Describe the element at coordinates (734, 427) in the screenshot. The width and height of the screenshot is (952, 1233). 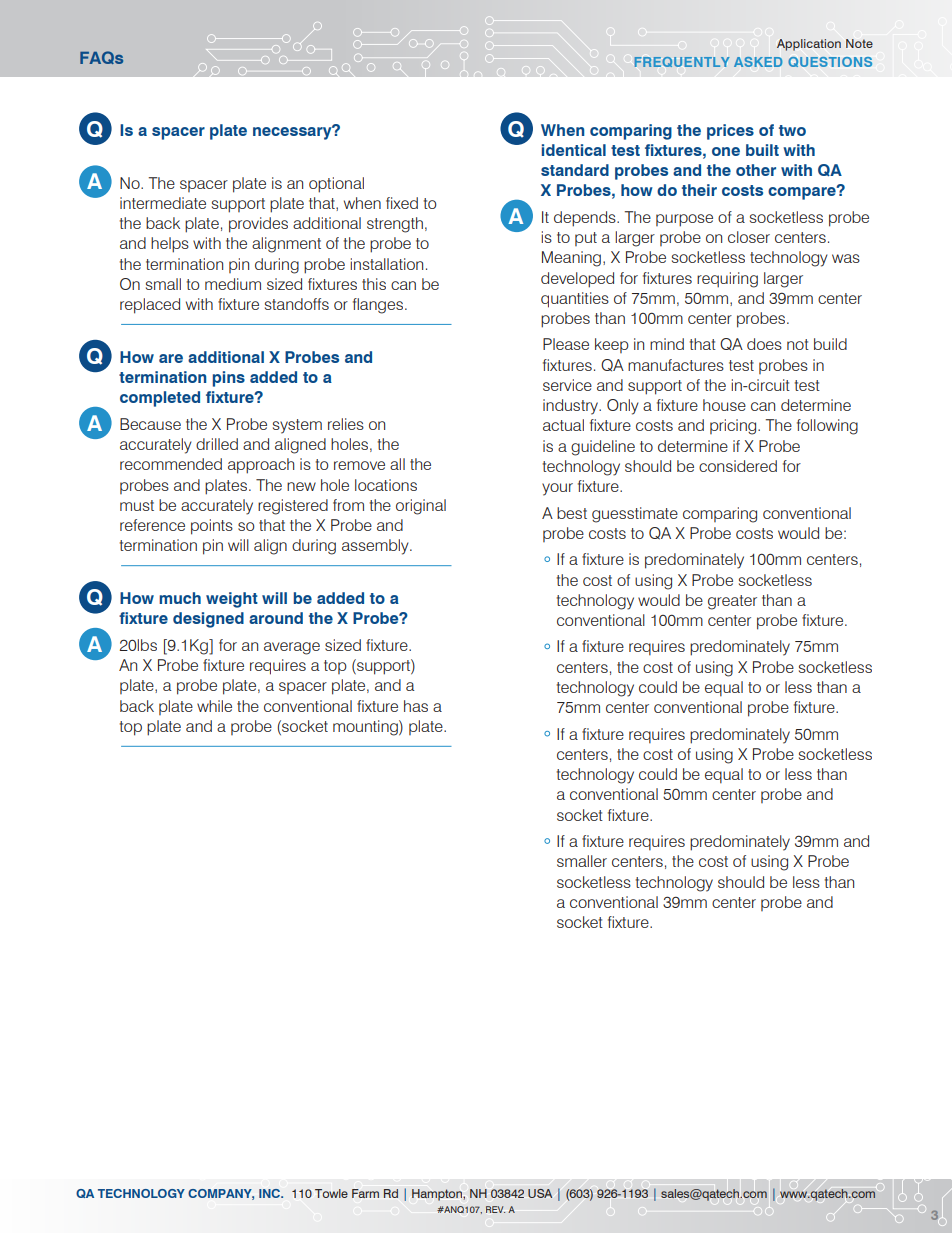
I see `pricing` at that location.
